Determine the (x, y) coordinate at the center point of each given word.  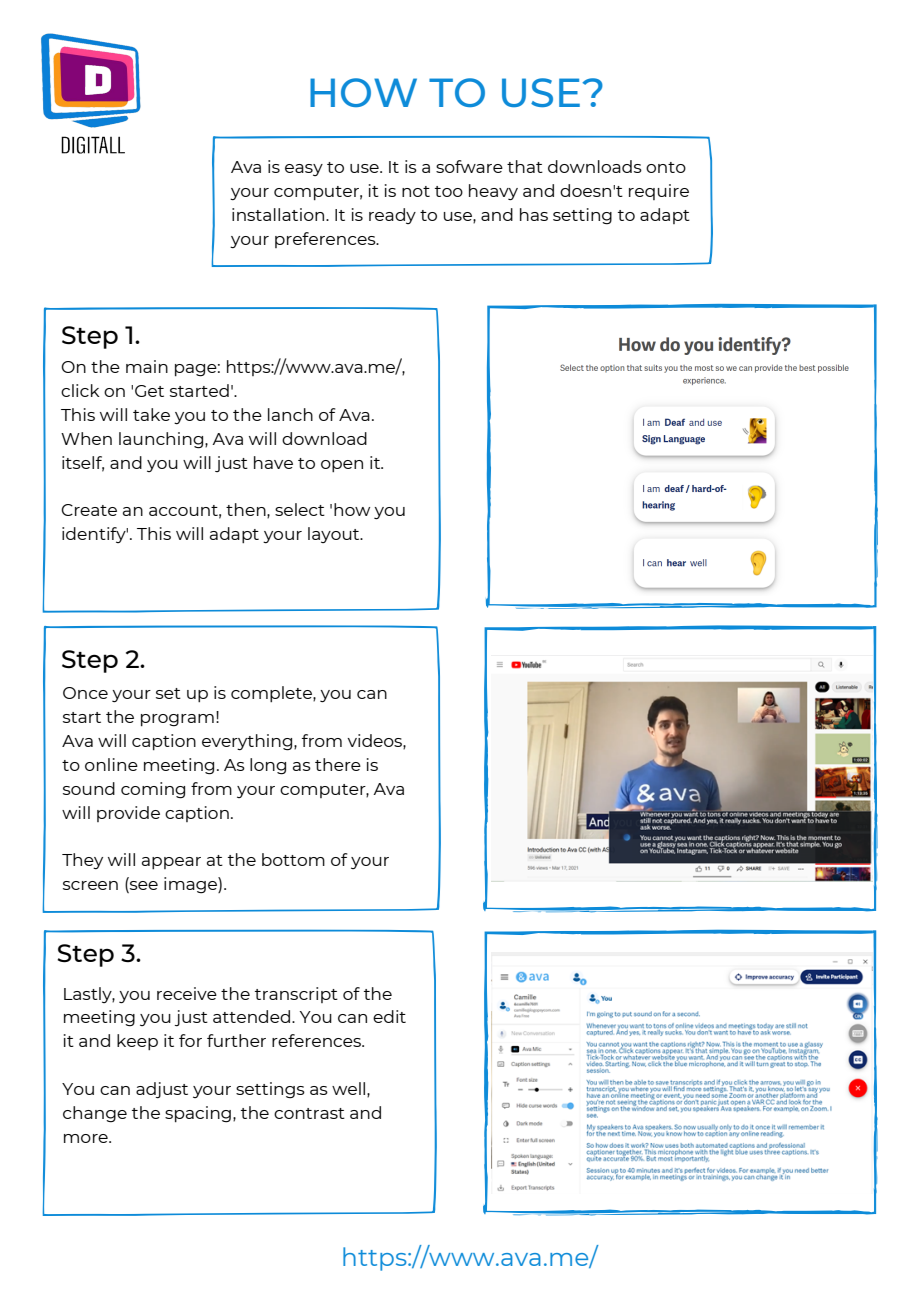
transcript (296, 995)
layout (335, 535)
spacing (198, 1114)
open (342, 466)
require (659, 192)
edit (389, 1016)
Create (89, 510)
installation (279, 214)
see (143, 887)
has (534, 214)
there (338, 764)
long (268, 766)
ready (392, 216)
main (147, 366)
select (300, 509)
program (177, 720)
